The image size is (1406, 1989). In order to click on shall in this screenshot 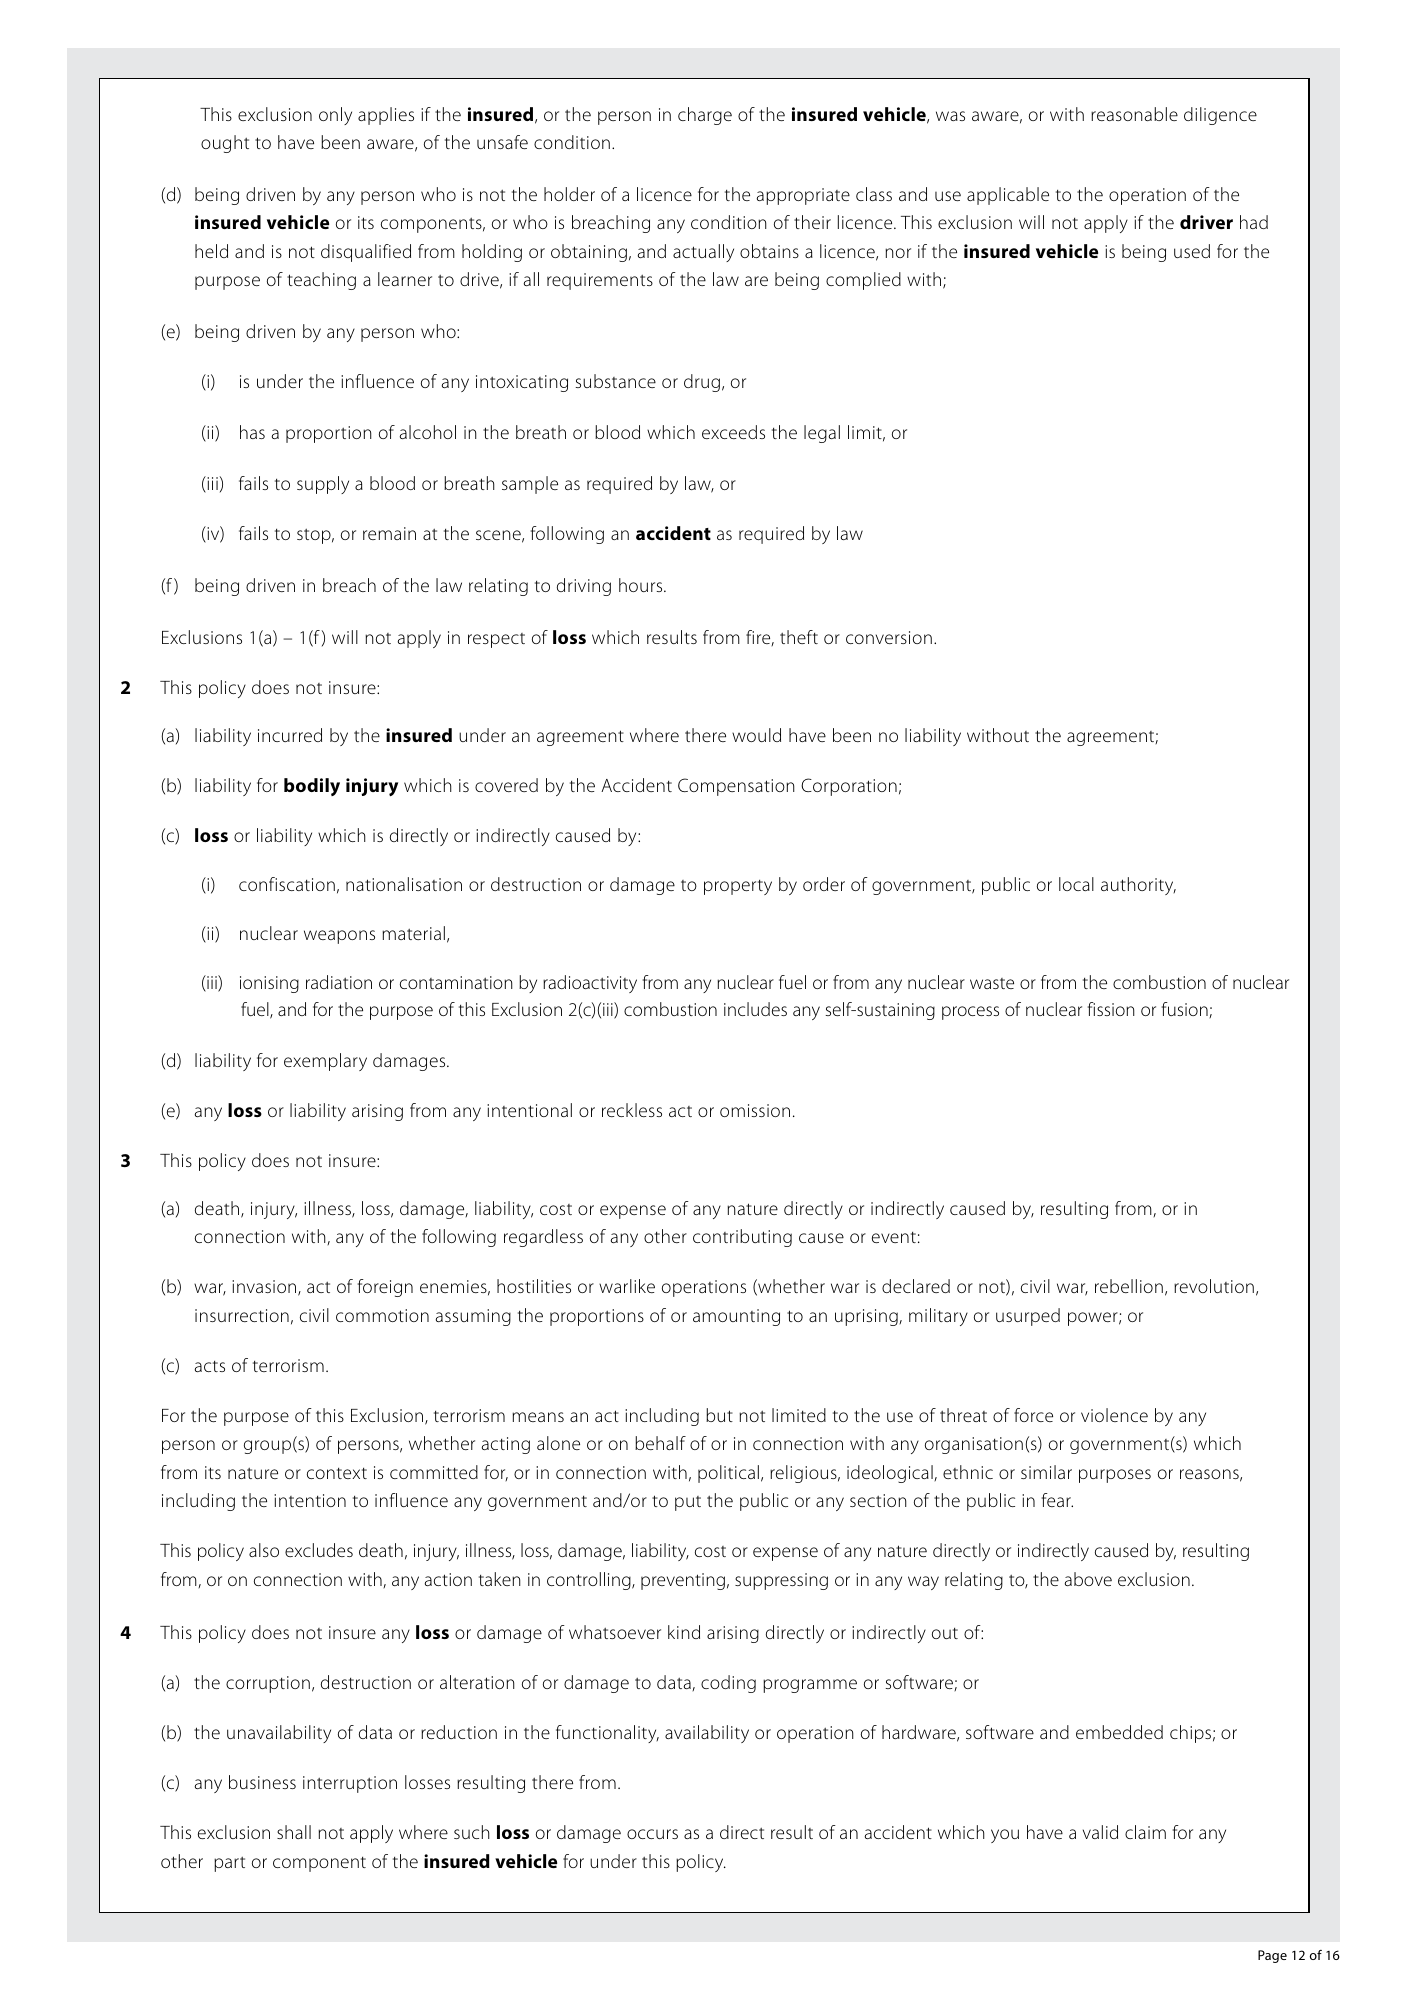, I will do `click(294, 1832)`.
